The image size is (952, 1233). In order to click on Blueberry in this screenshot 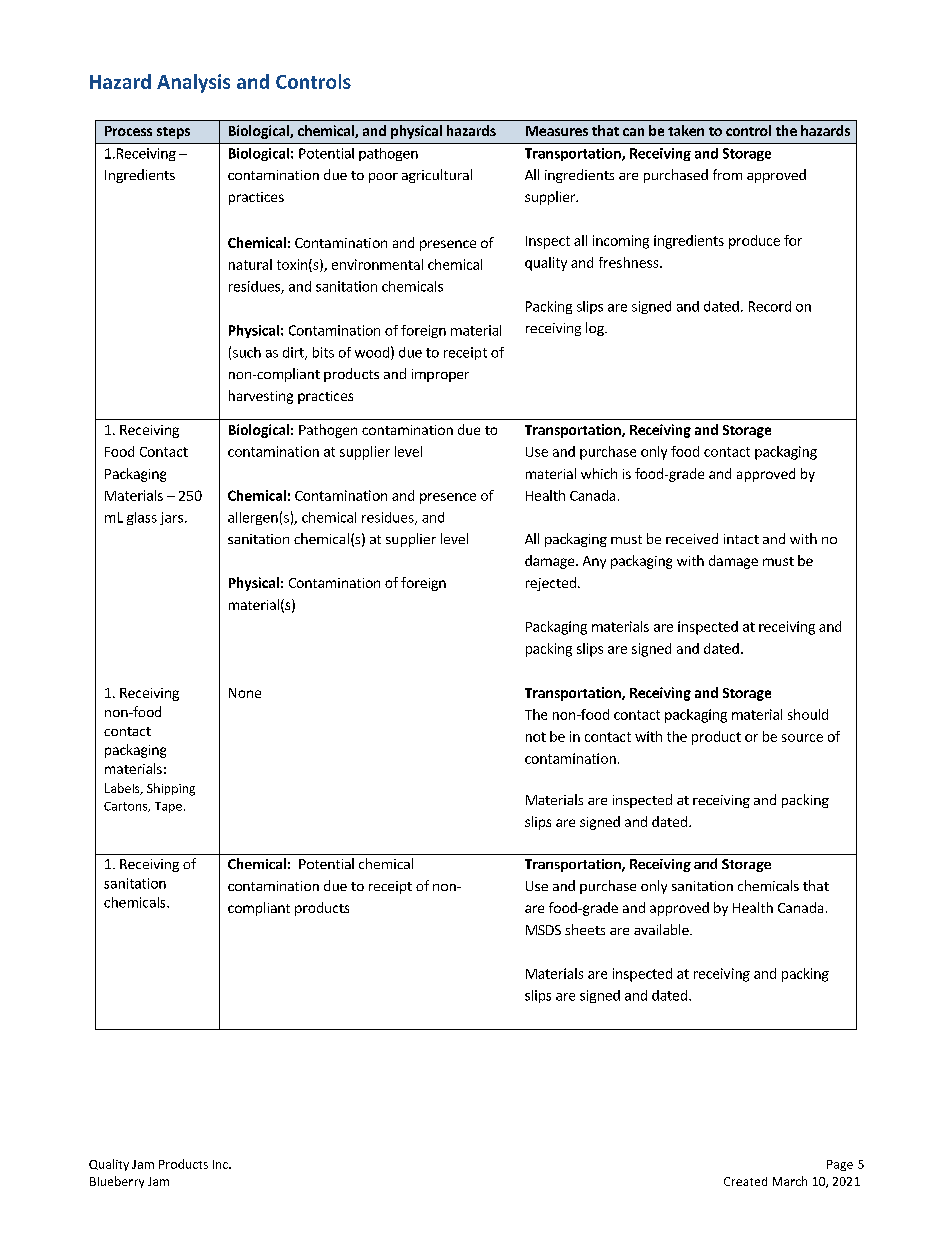, I will do `click(117, 1182)`.
